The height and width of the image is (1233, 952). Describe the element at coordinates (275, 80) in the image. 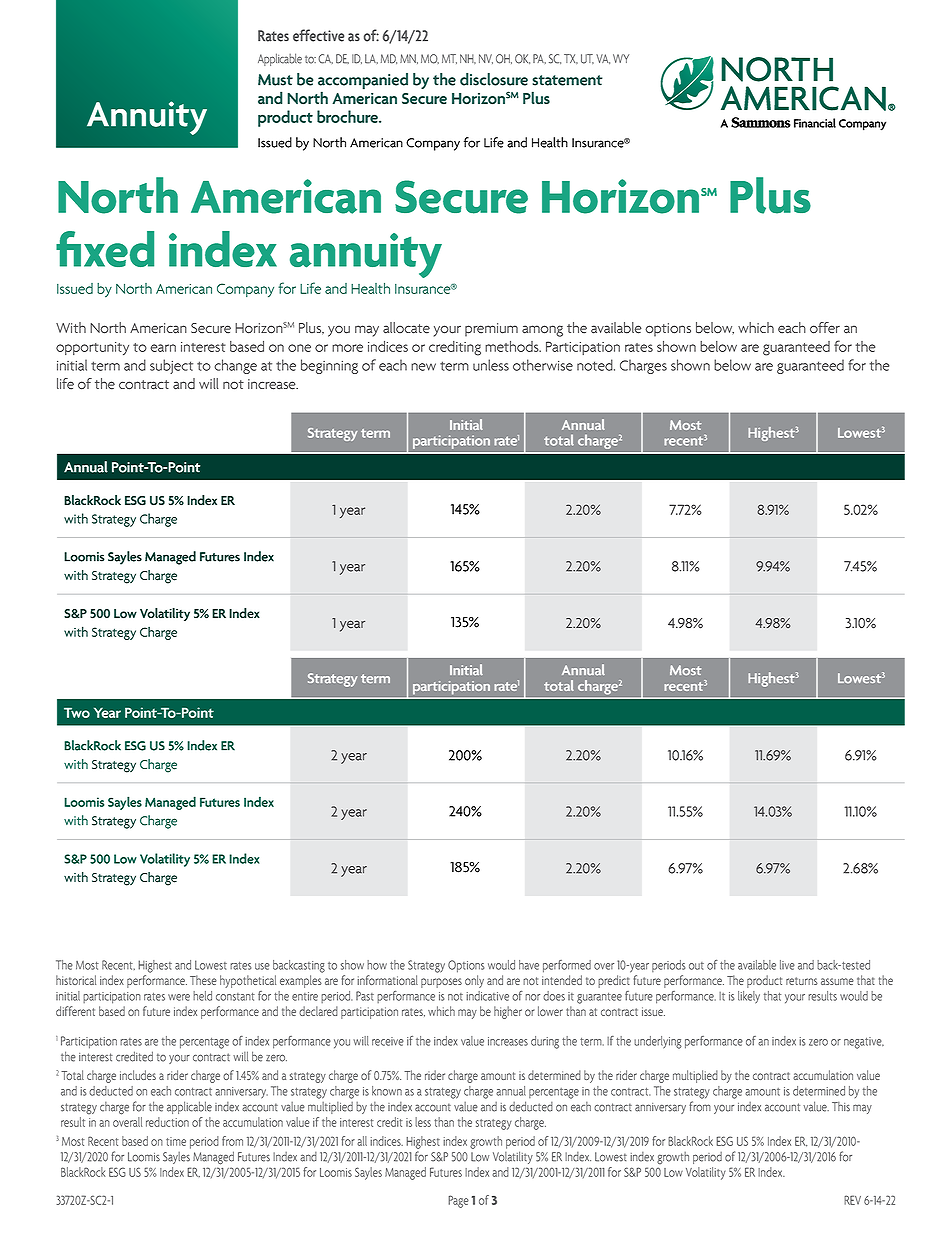

I see `Must` at that location.
